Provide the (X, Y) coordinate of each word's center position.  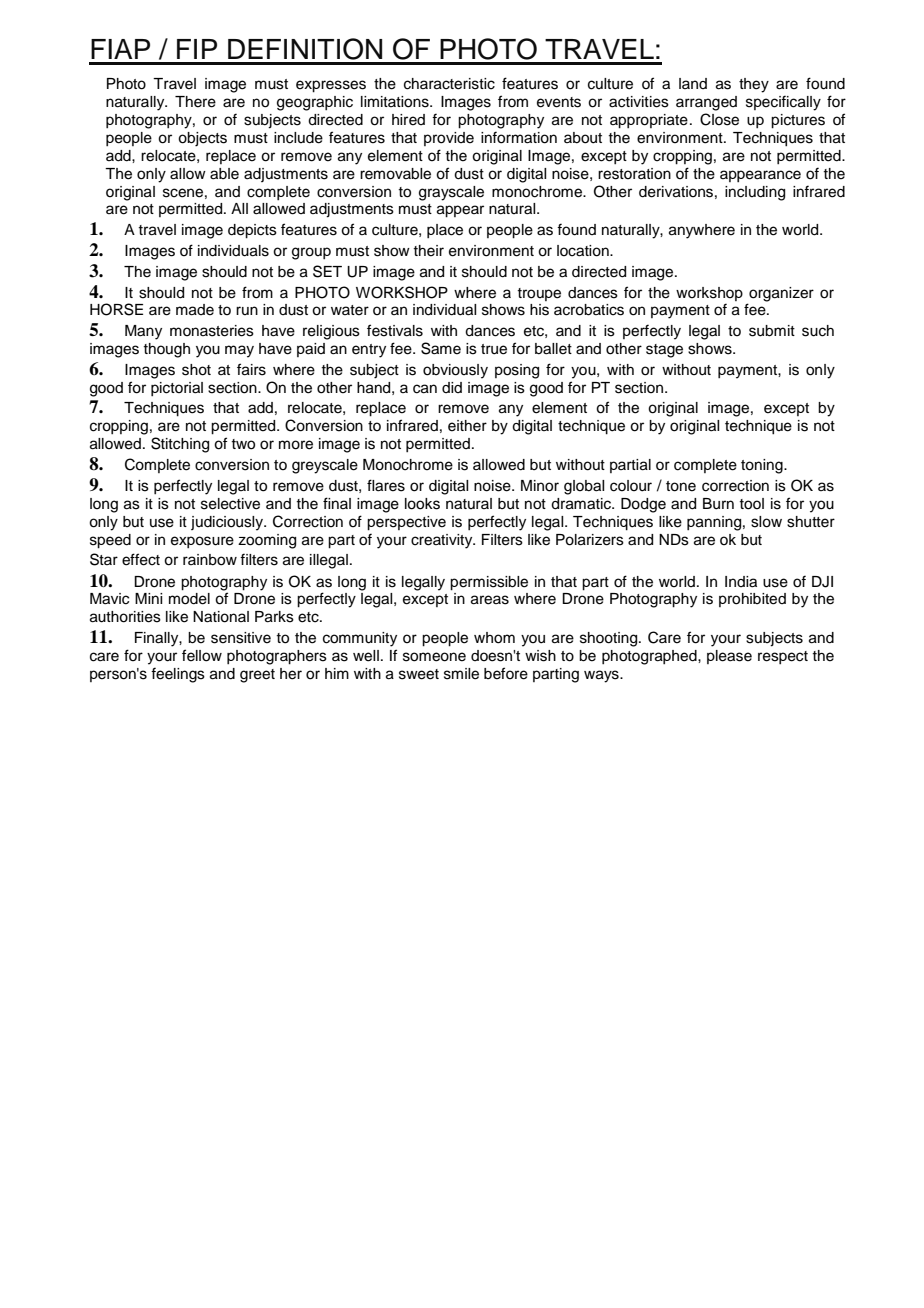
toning (763, 466)
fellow (202, 655)
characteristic (449, 84)
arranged (706, 103)
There (195, 102)
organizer (781, 294)
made (195, 310)
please (729, 657)
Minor (540, 486)
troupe (539, 294)
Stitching (180, 445)
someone (434, 657)
